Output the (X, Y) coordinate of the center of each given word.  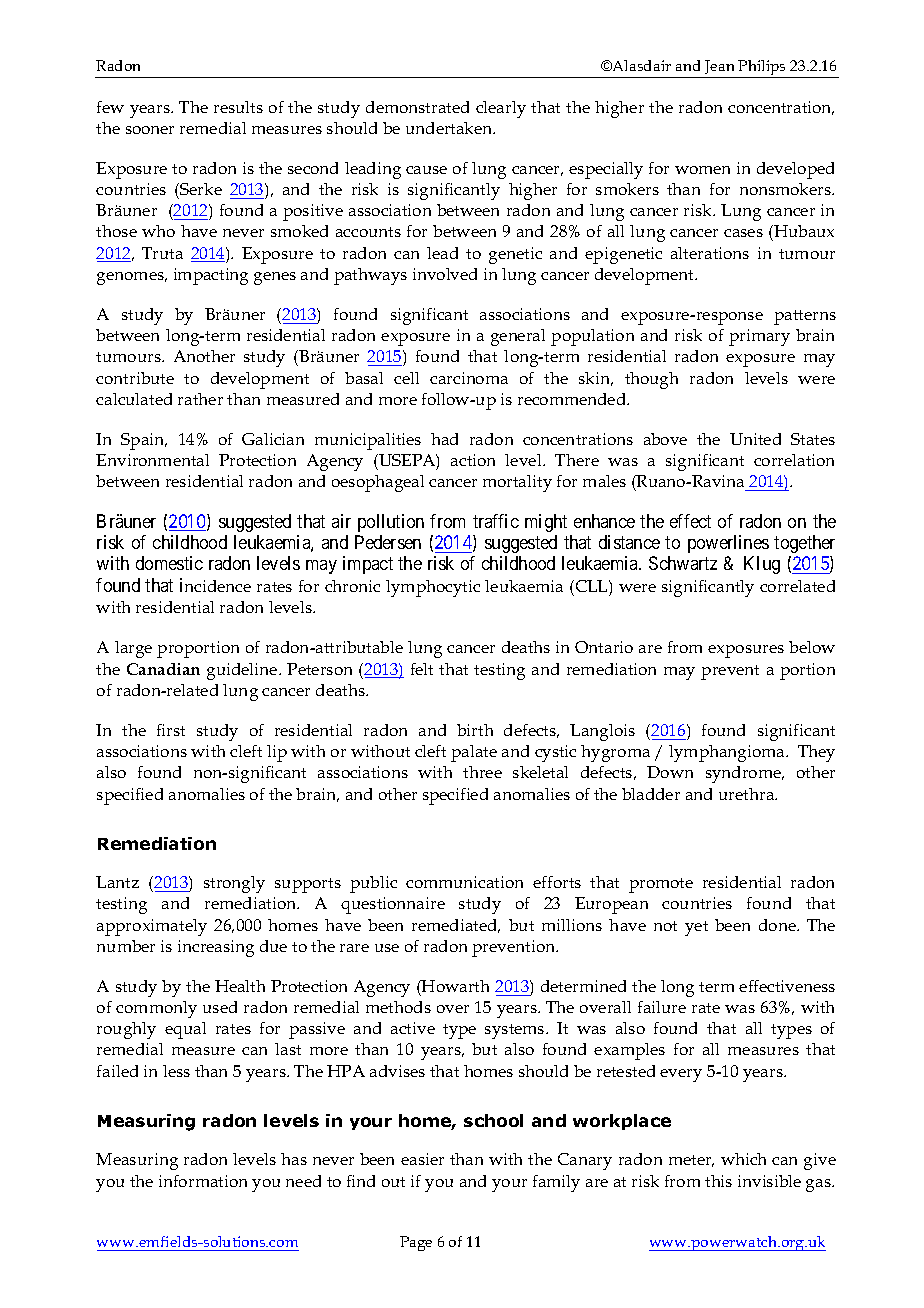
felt (422, 669)
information (203, 1181)
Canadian (163, 669)
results (238, 107)
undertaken (450, 128)
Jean (719, 67)
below (812, 647)
